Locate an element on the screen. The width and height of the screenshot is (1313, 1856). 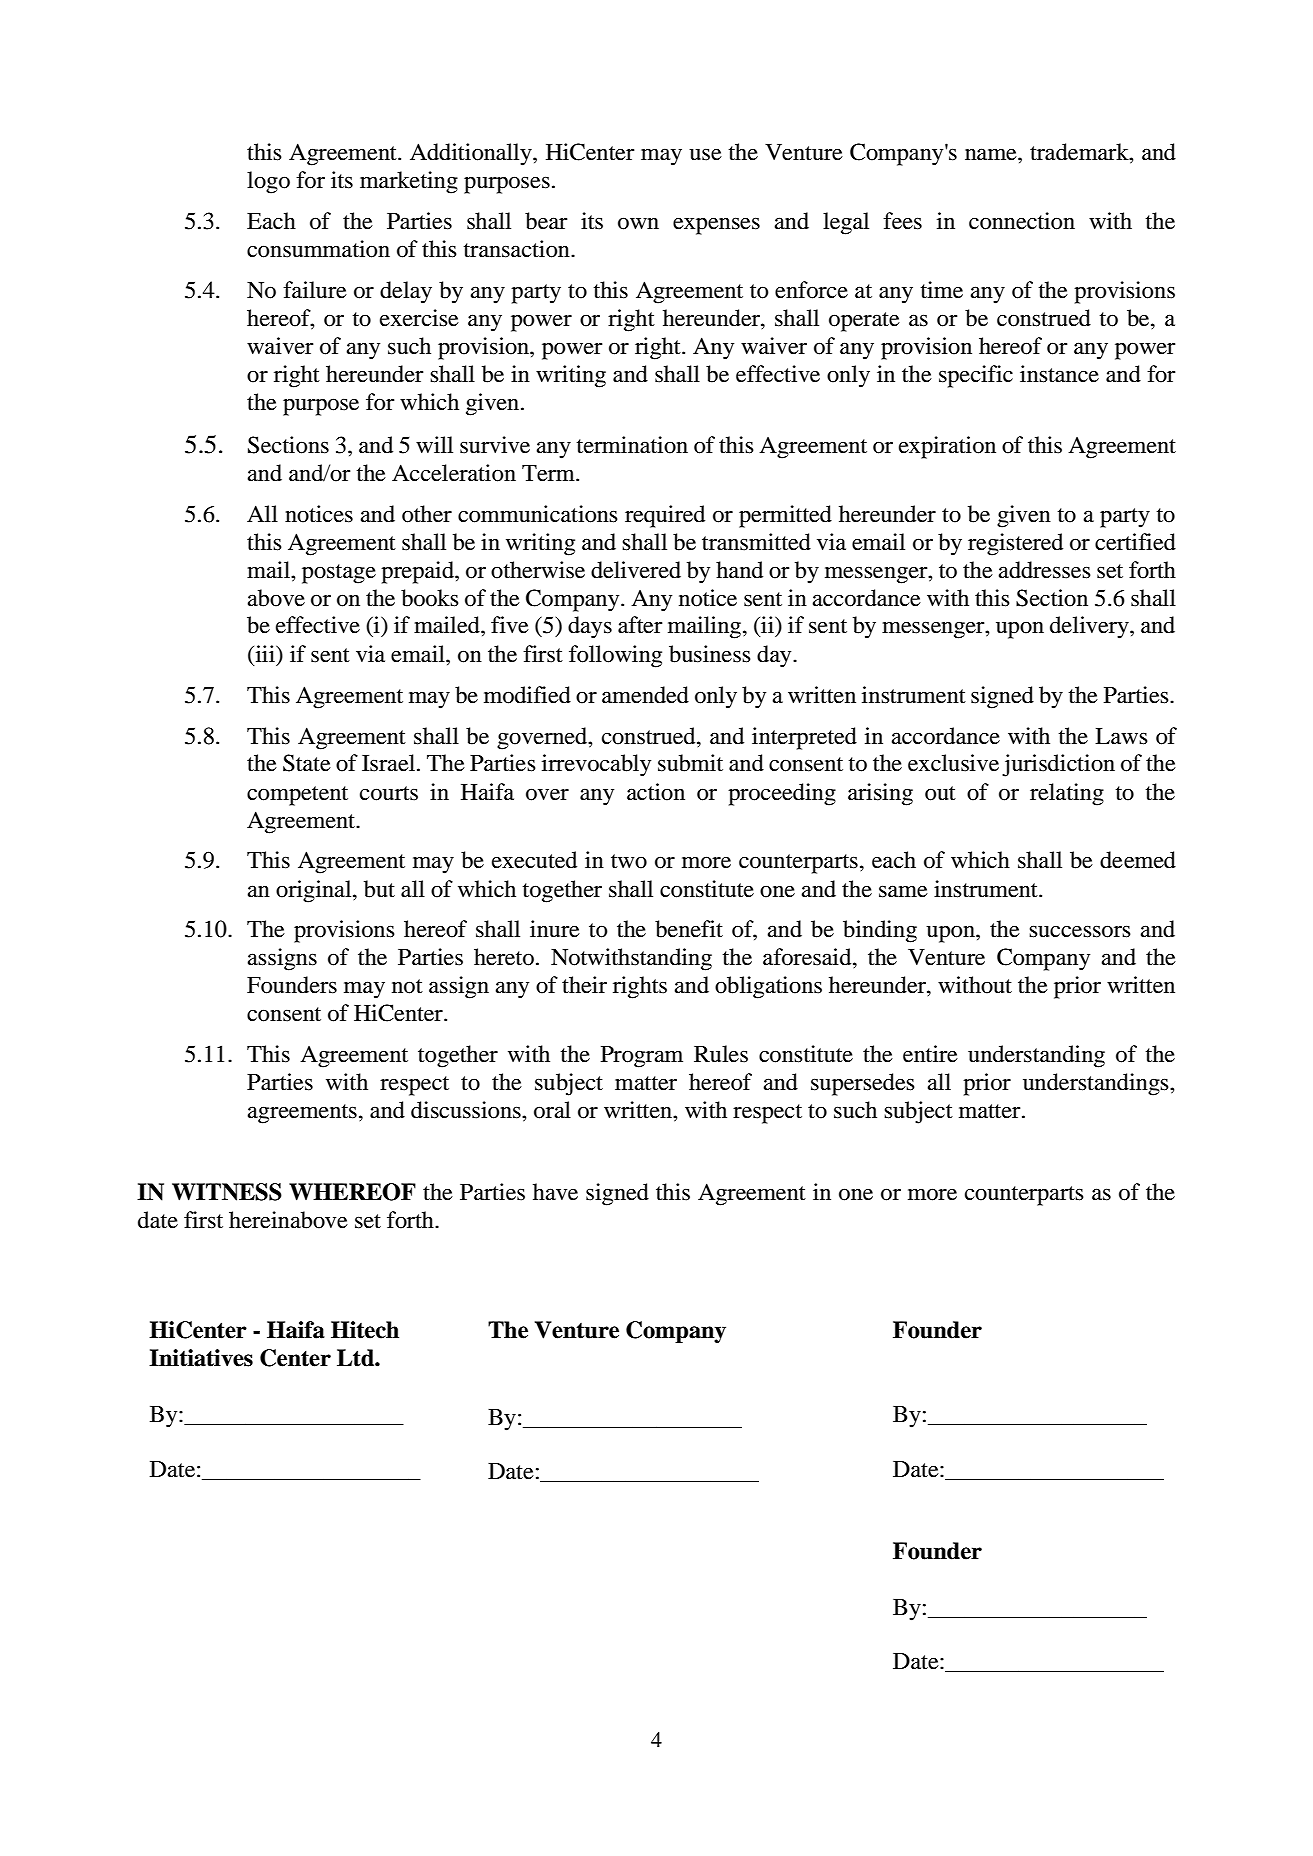
have is located at coordinates (555, 1192).
